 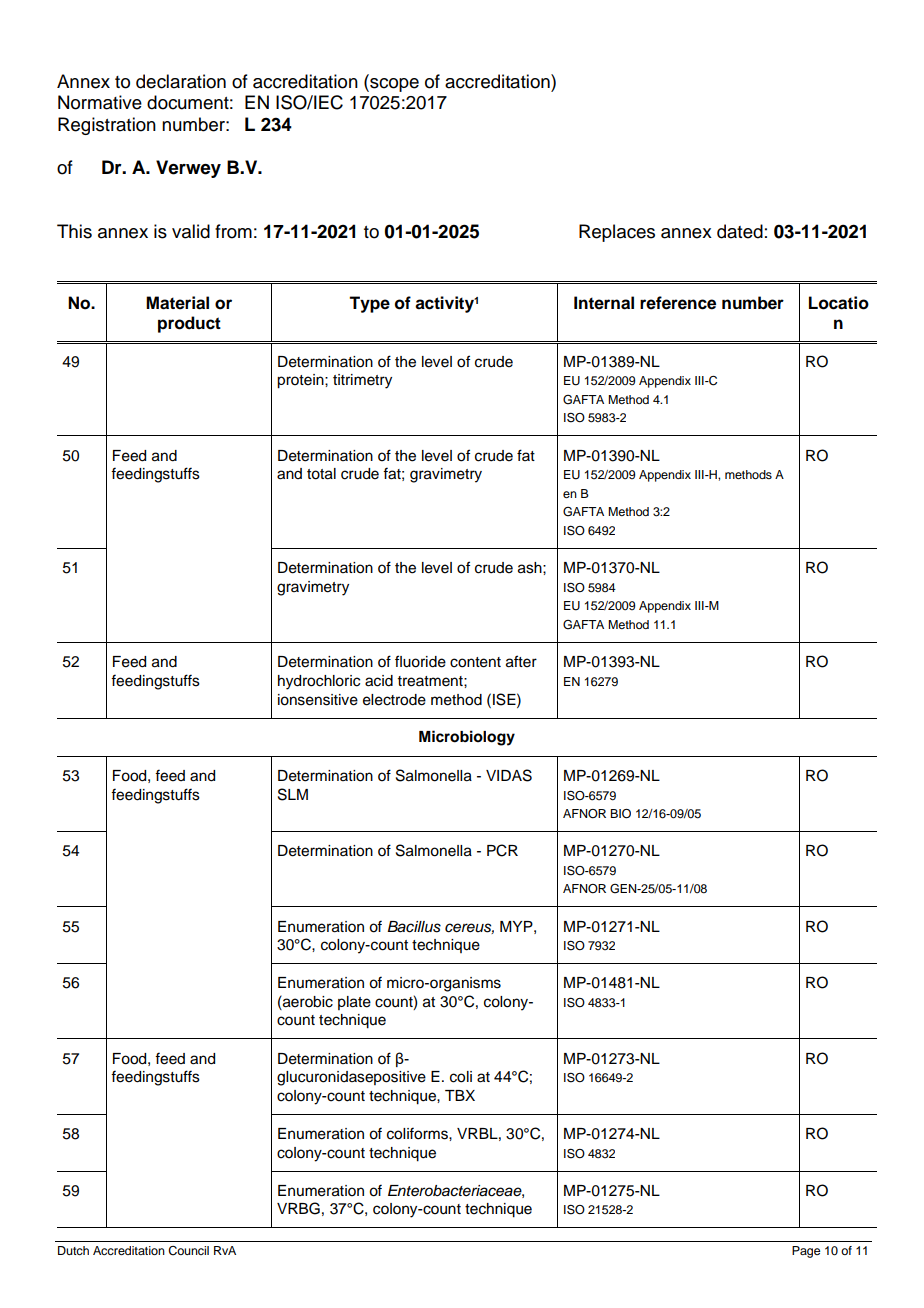 I want to click on TBX, so click(x=460, y=1095).
